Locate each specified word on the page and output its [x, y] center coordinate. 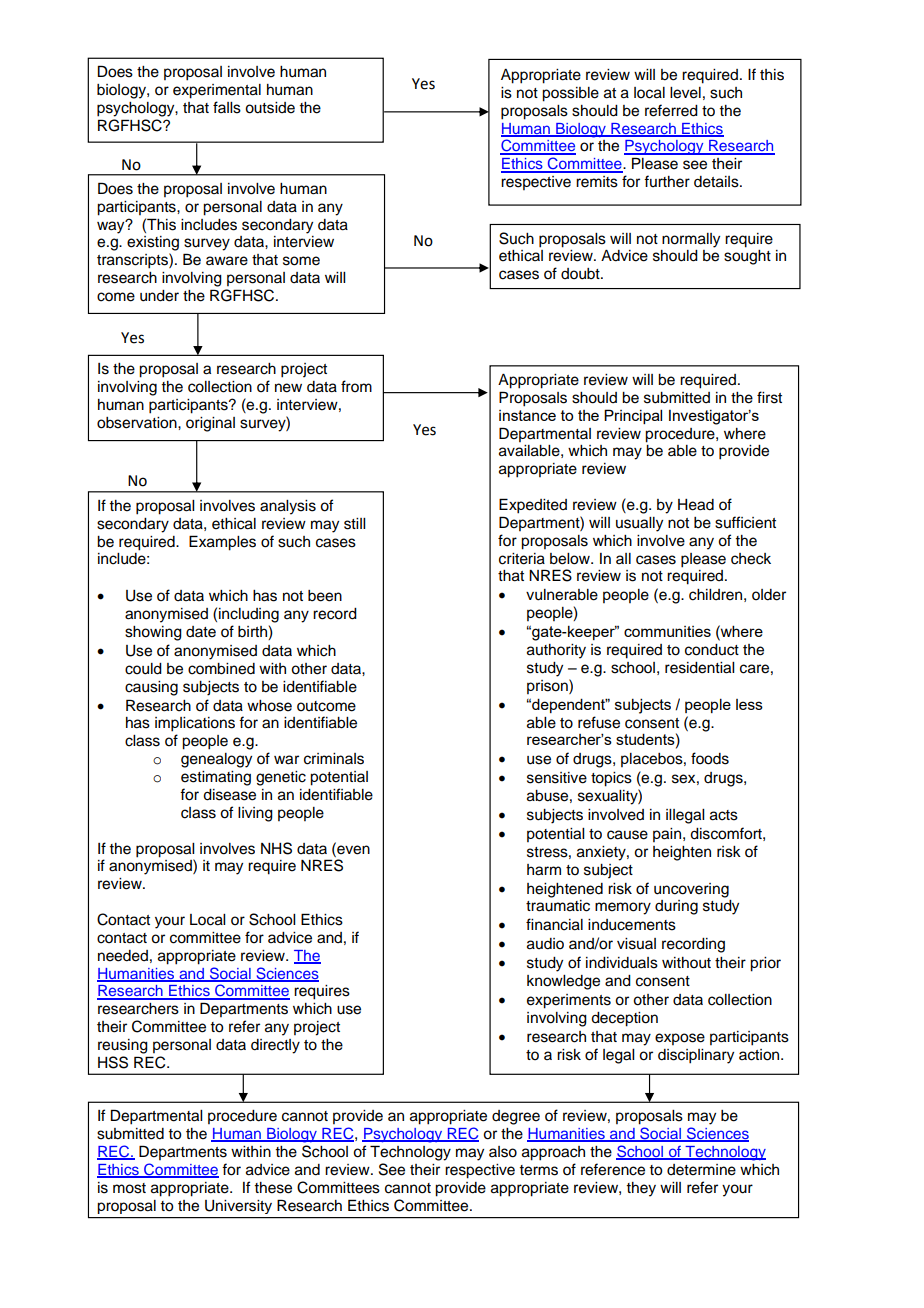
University [238, 1207]
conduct [712, 650]
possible [570, 94]
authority [556, 651]
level [685, 93]
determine [701, 1170]
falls [227, 107]
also [503, 1152]
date [201, 632]
